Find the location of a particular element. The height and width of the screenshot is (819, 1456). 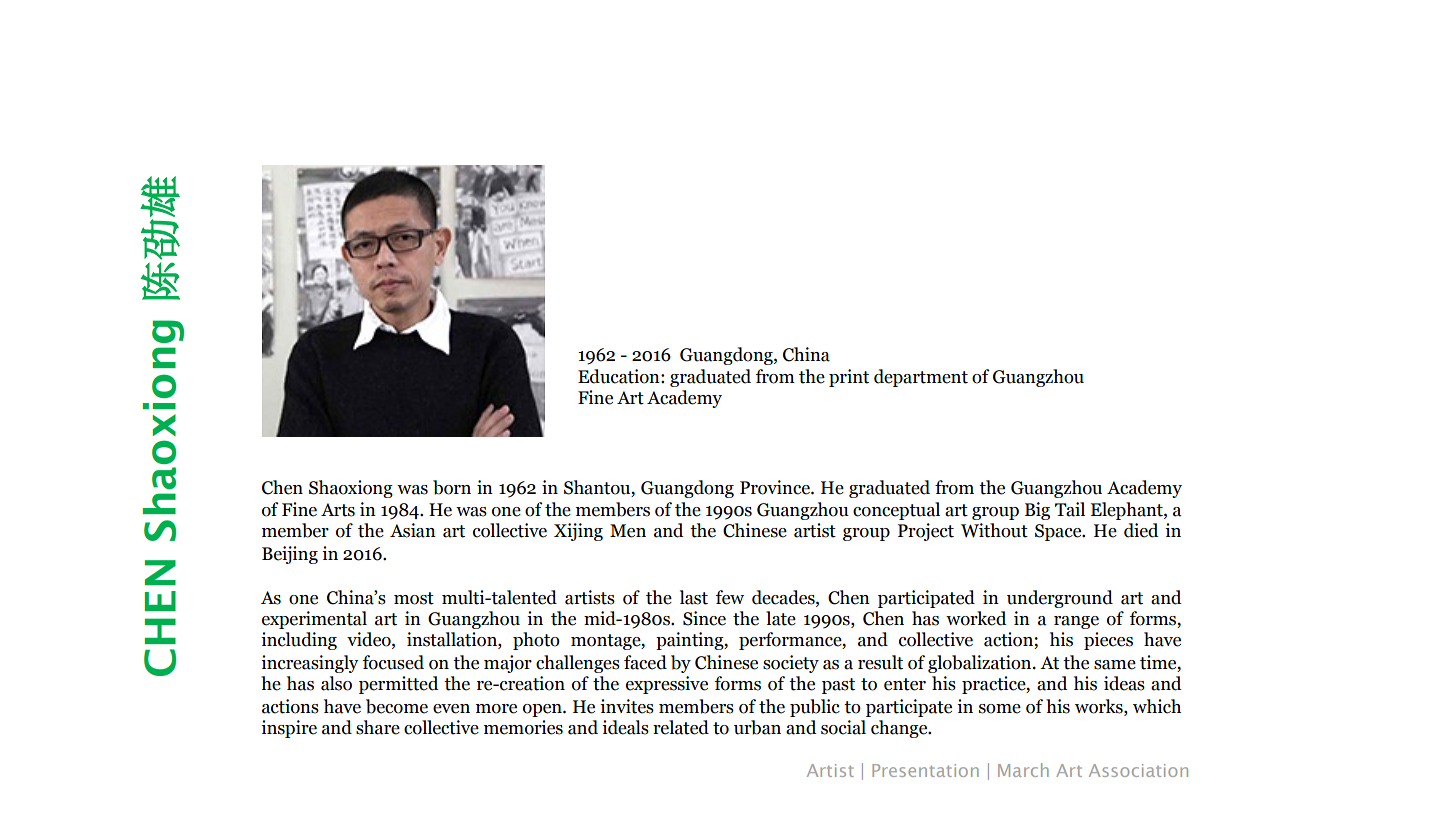

born is located at coordinates (452, 487).
